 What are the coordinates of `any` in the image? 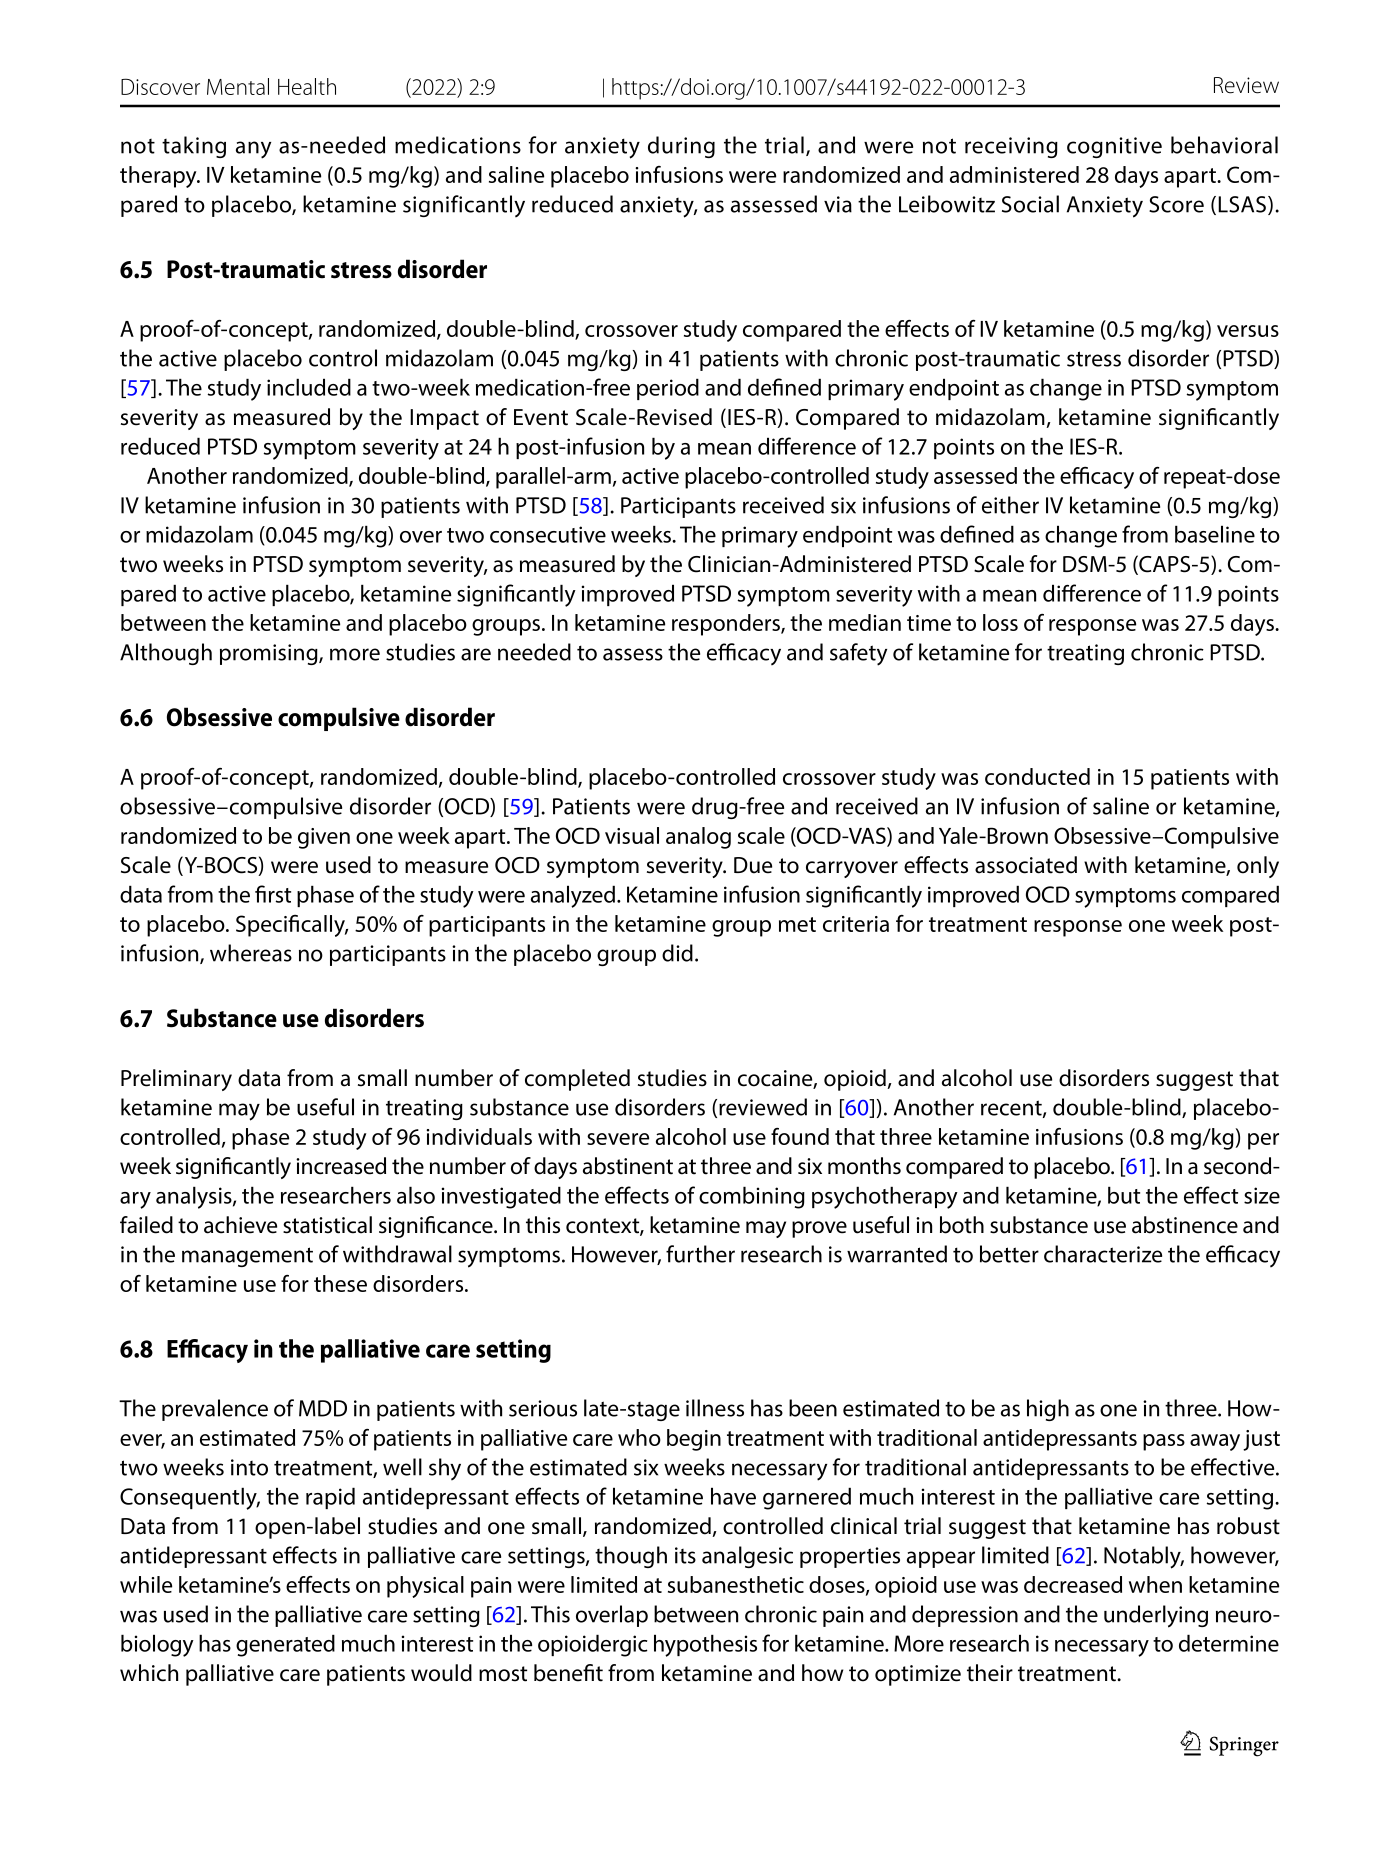 It's located at (253, 150).
